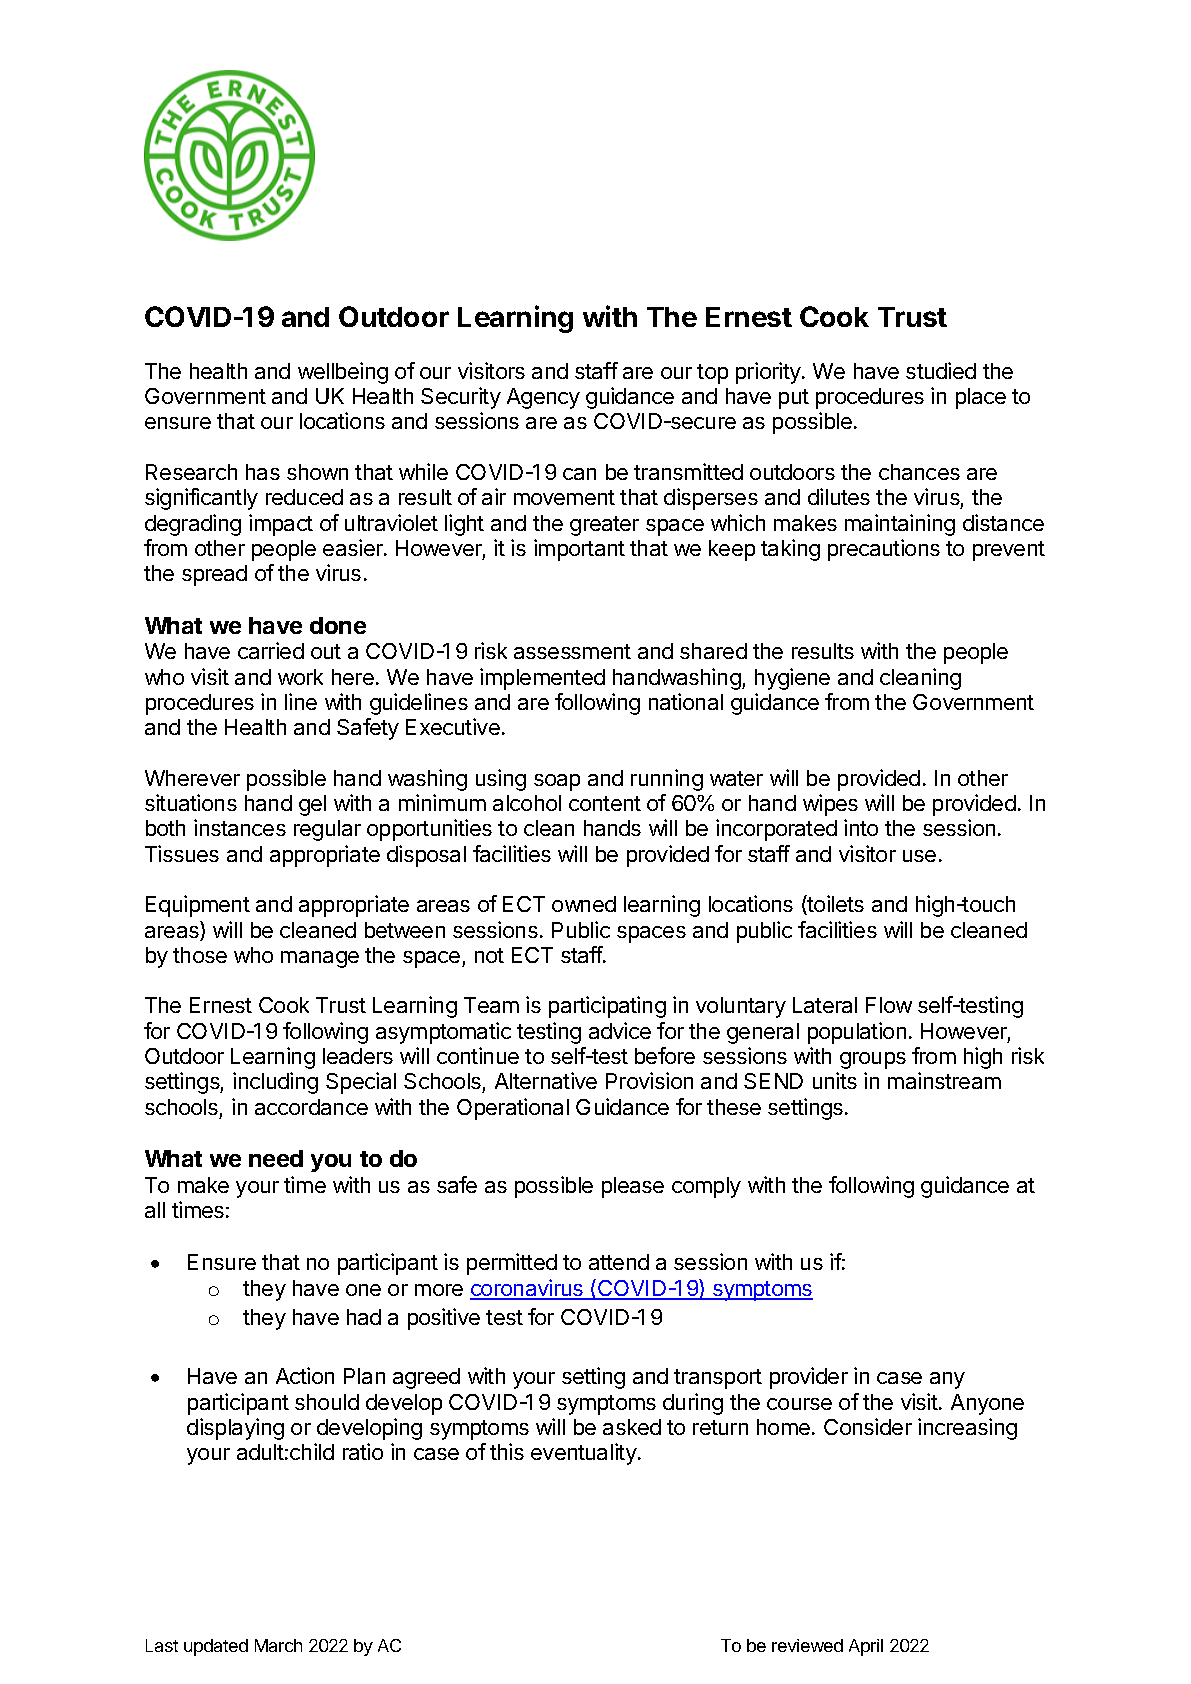 The image size is (1191, 1684). I want to click on March, so click(278, 1645).
